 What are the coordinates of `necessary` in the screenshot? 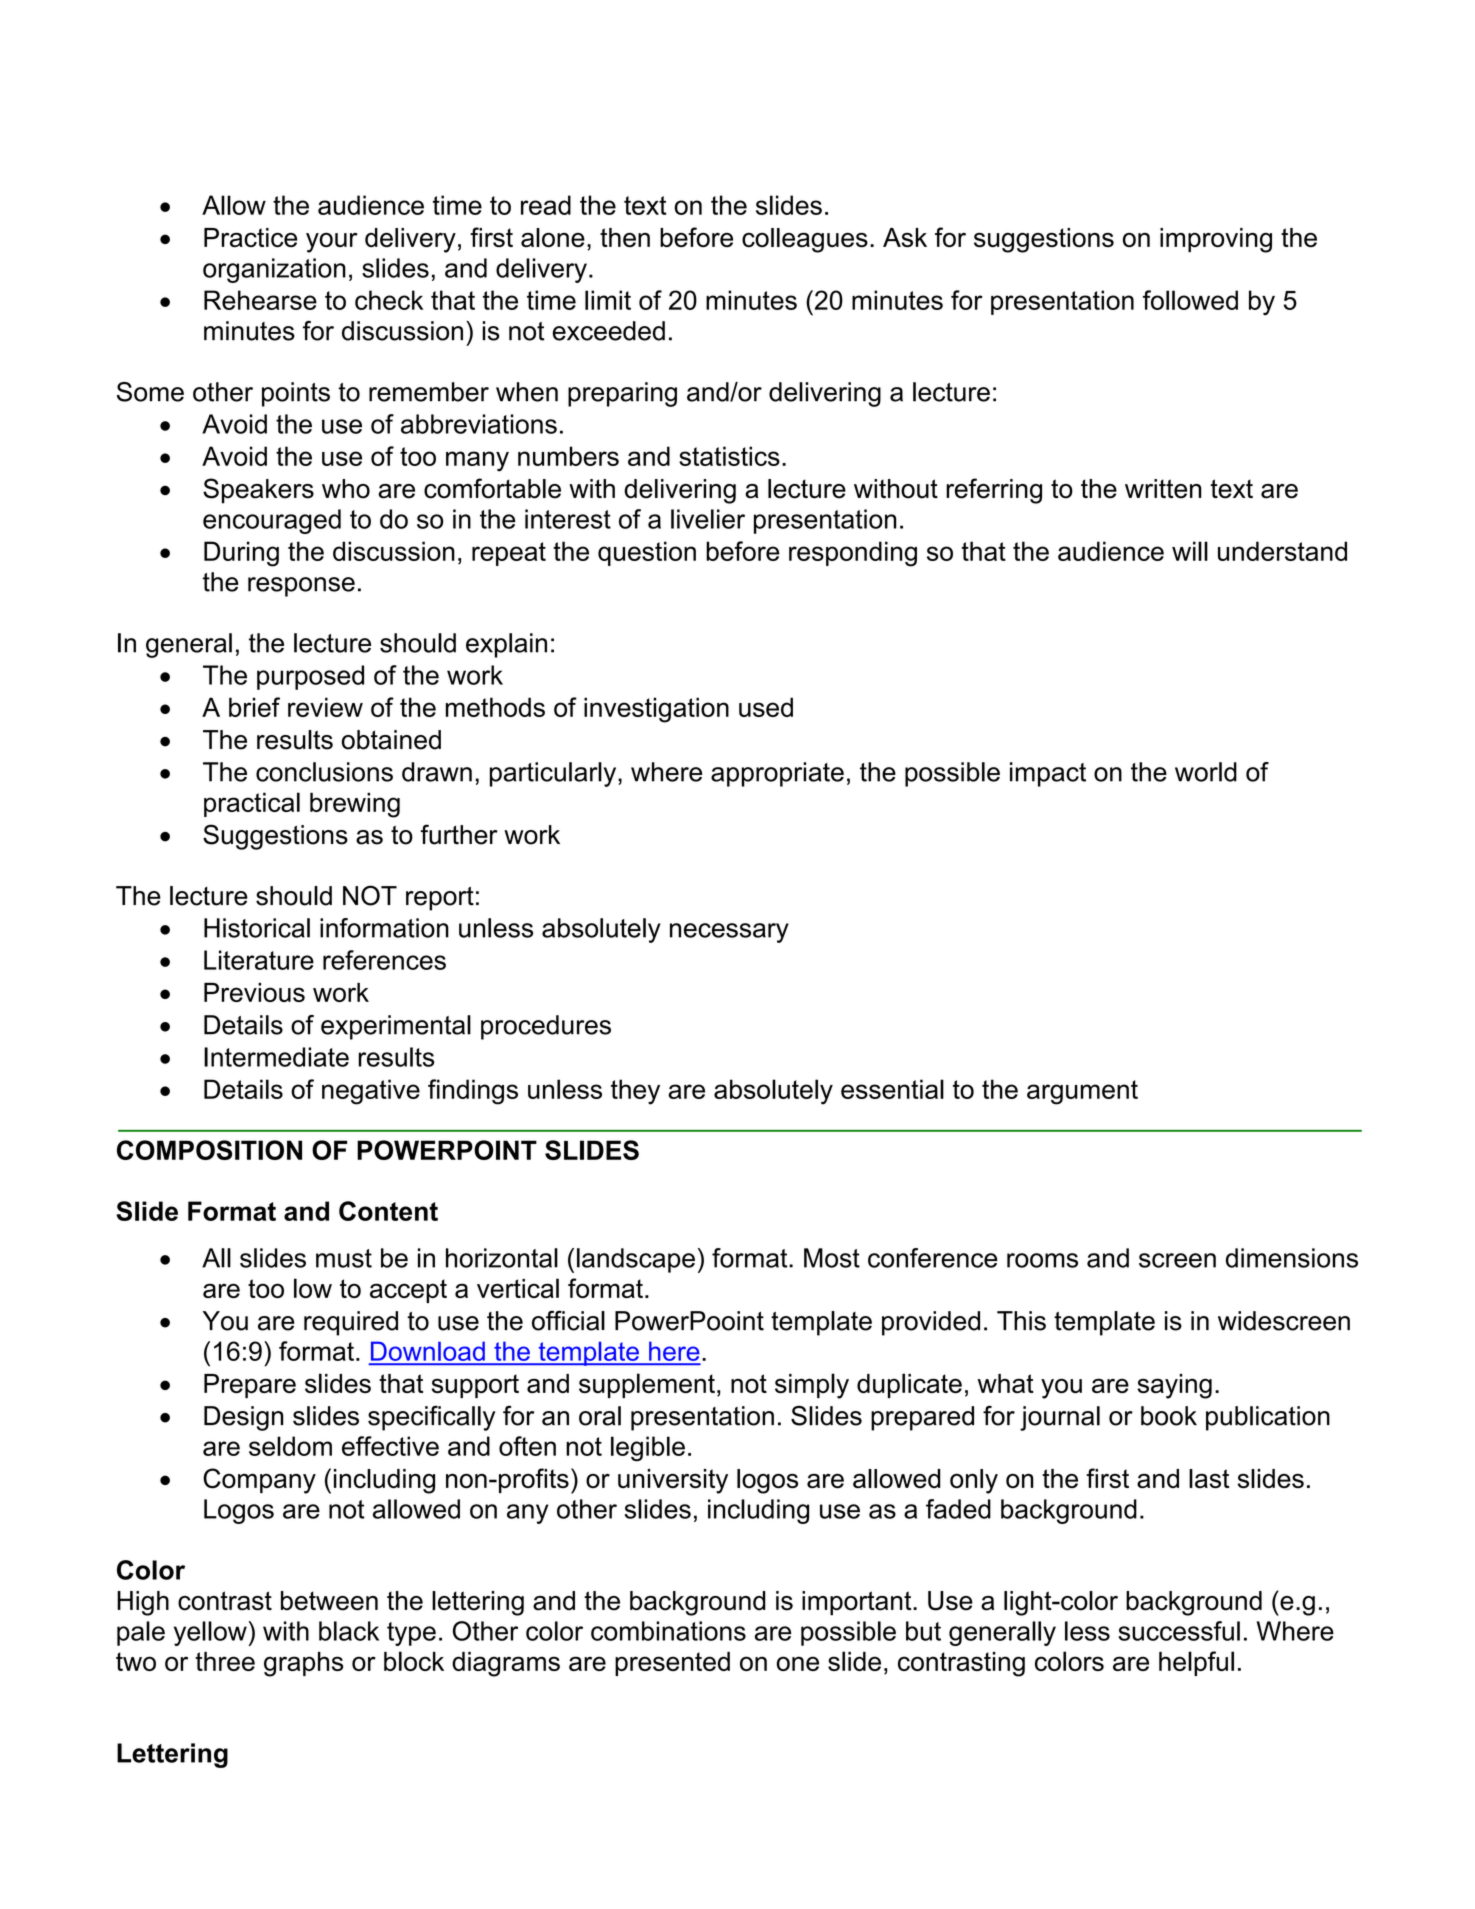 It's located at (729, 933).
